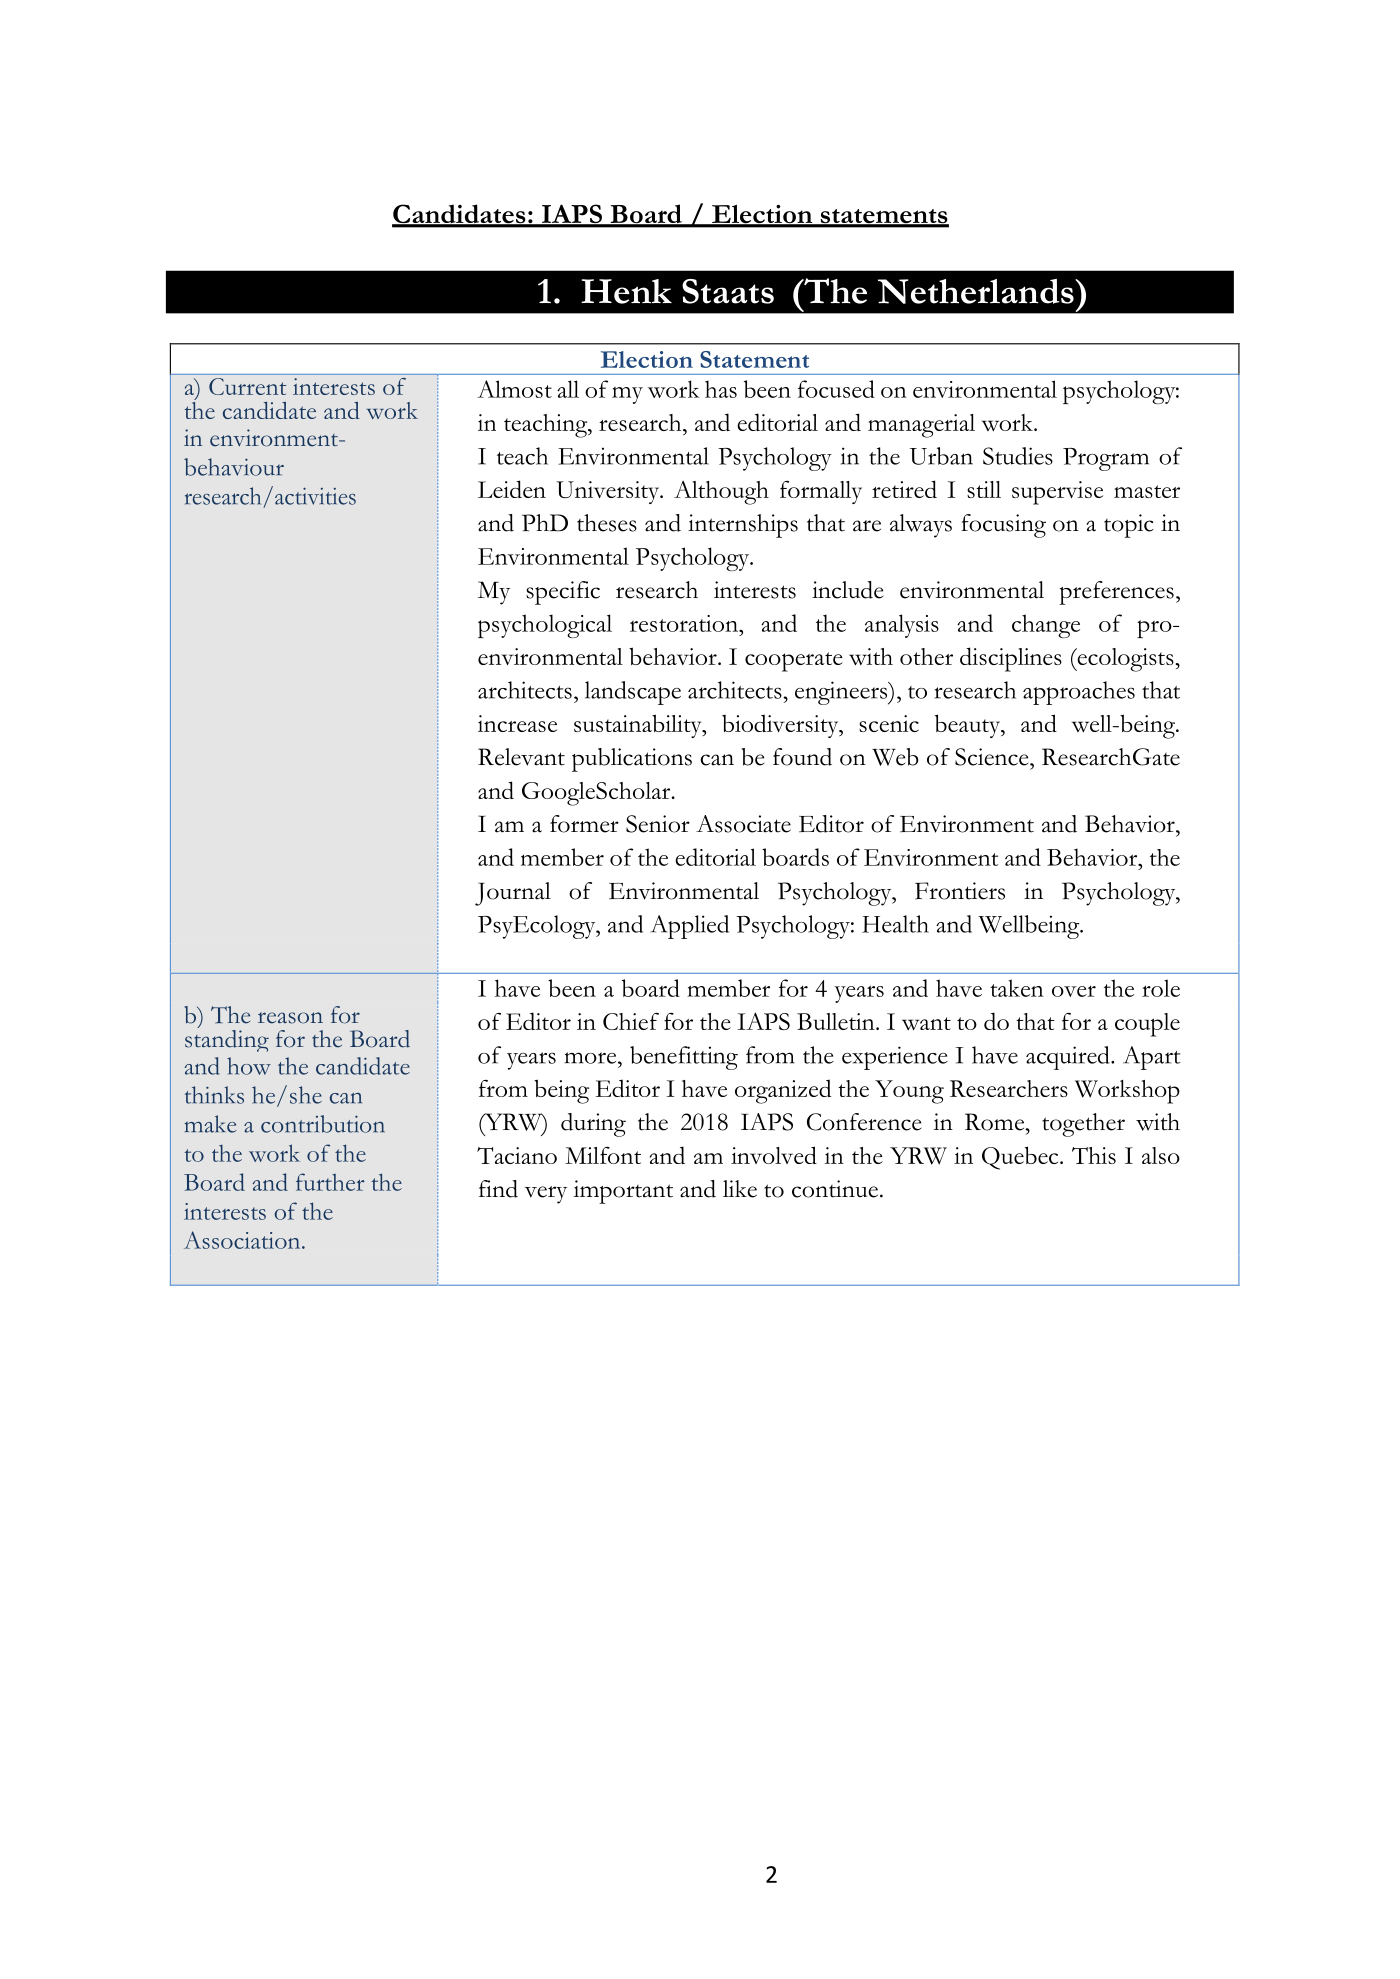  Describe the element at coordinates (1074, 991) in the screenshot. I see `over` at that location.
